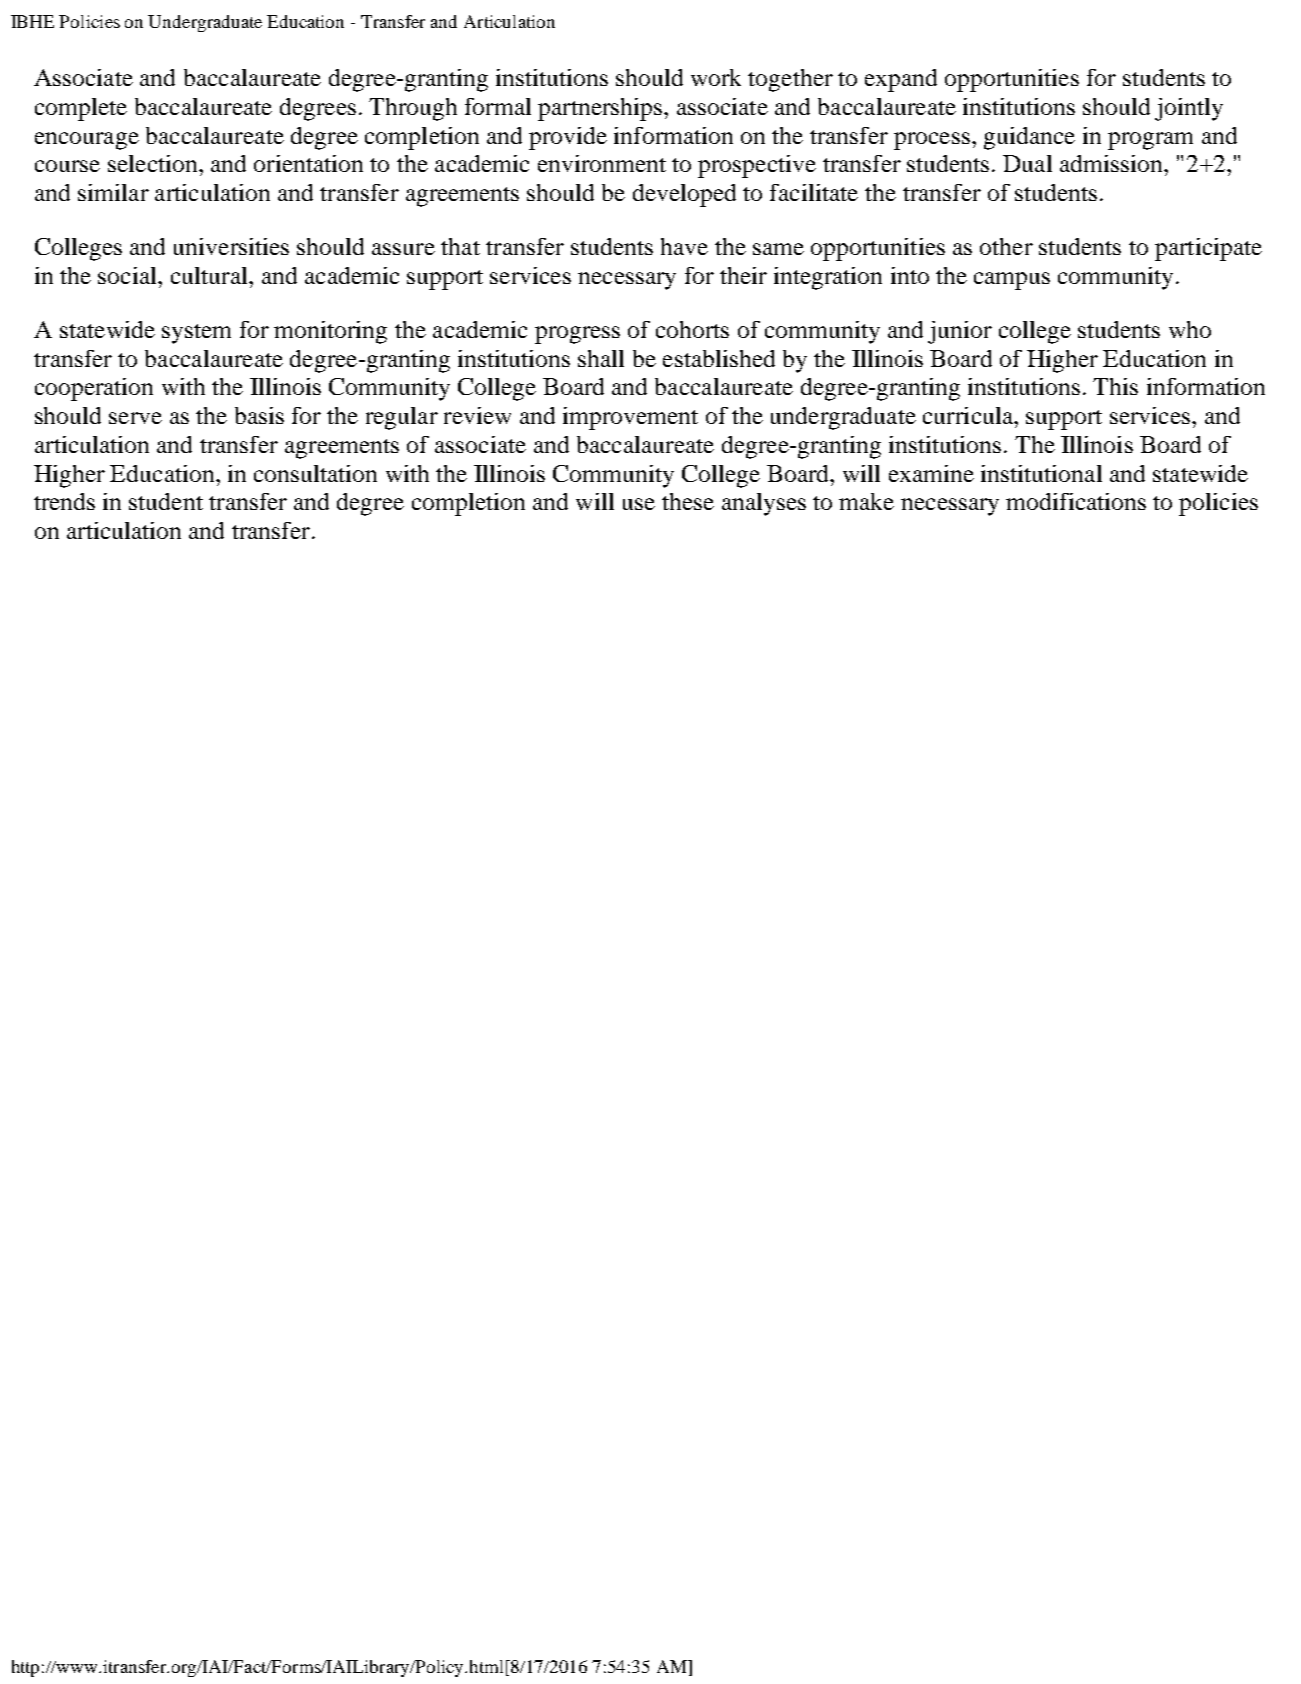 This page has width=1301, height=1684. I want to click on work, so click(716, 77).
